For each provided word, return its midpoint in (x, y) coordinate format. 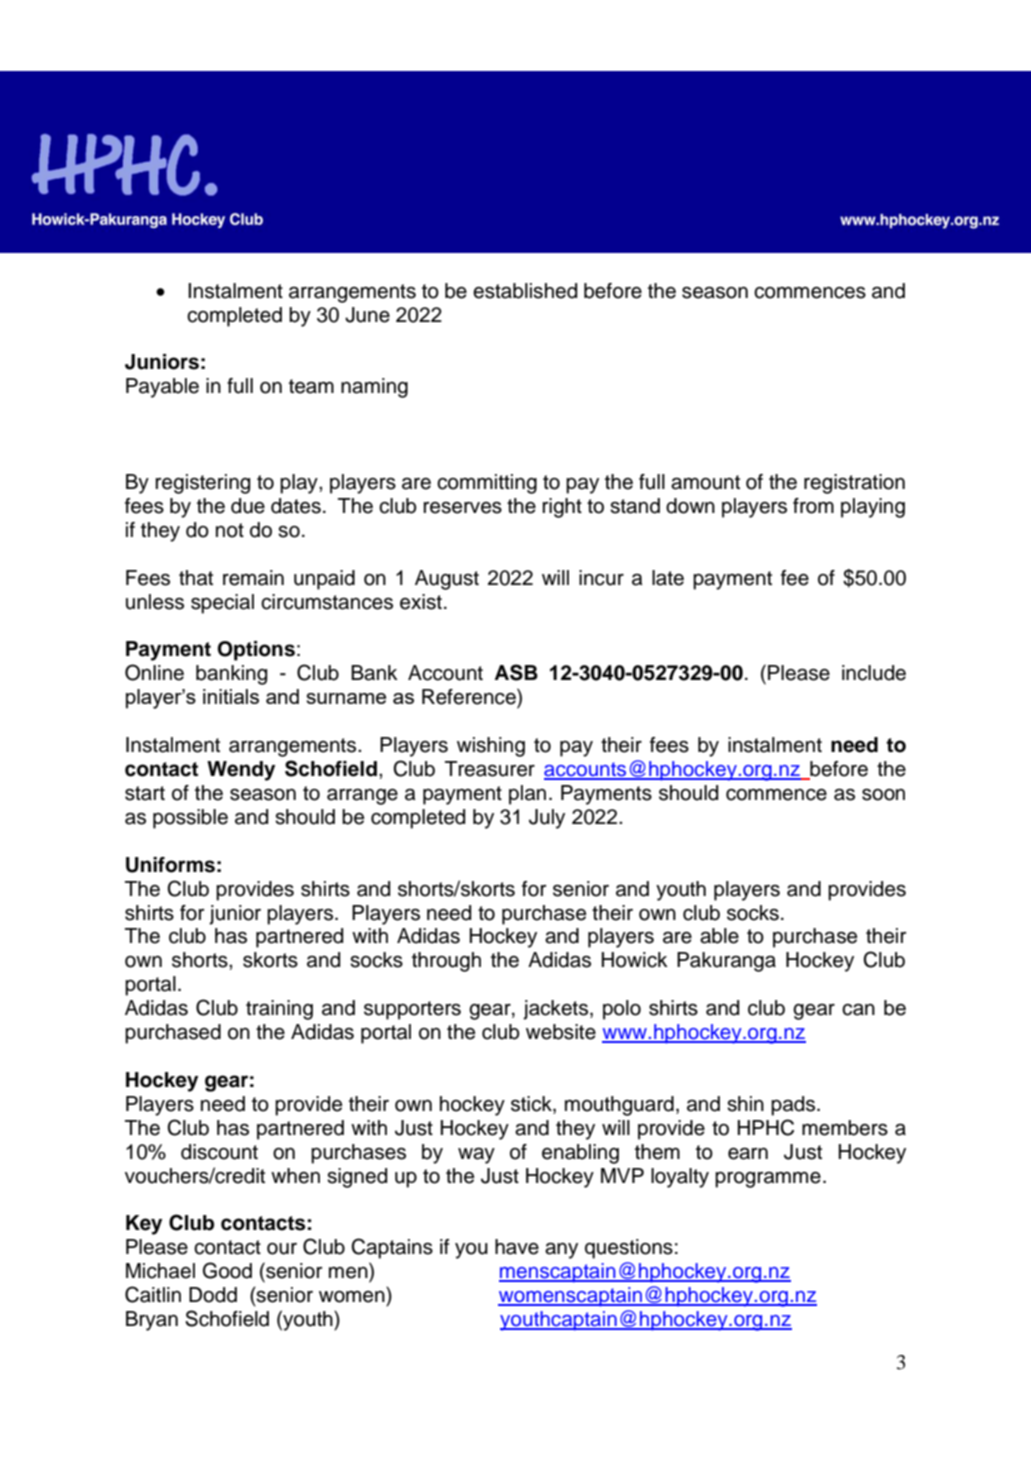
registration (854, 484)
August (447, 580)
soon (883, 795)
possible (190, 819)
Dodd (213, 1295)
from (813, 506)
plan (527, 795)
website (561, 1032)
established (525, 291)
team (311, 386)
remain (253, 578)
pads (794, 1106)
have (517, 1247)
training (279, 1010)
